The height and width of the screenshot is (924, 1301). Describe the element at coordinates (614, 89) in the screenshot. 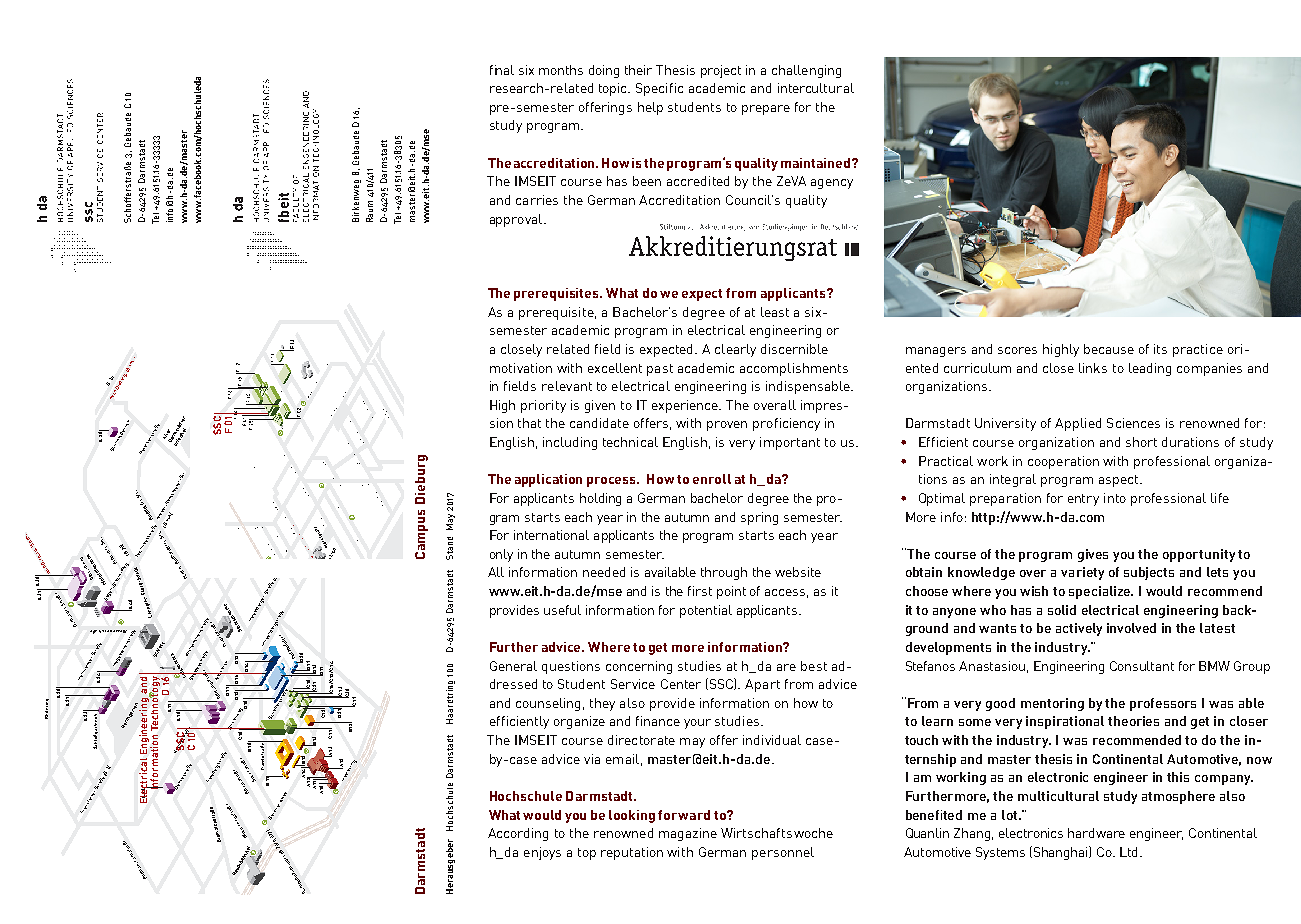

I see `topic` at that location.
